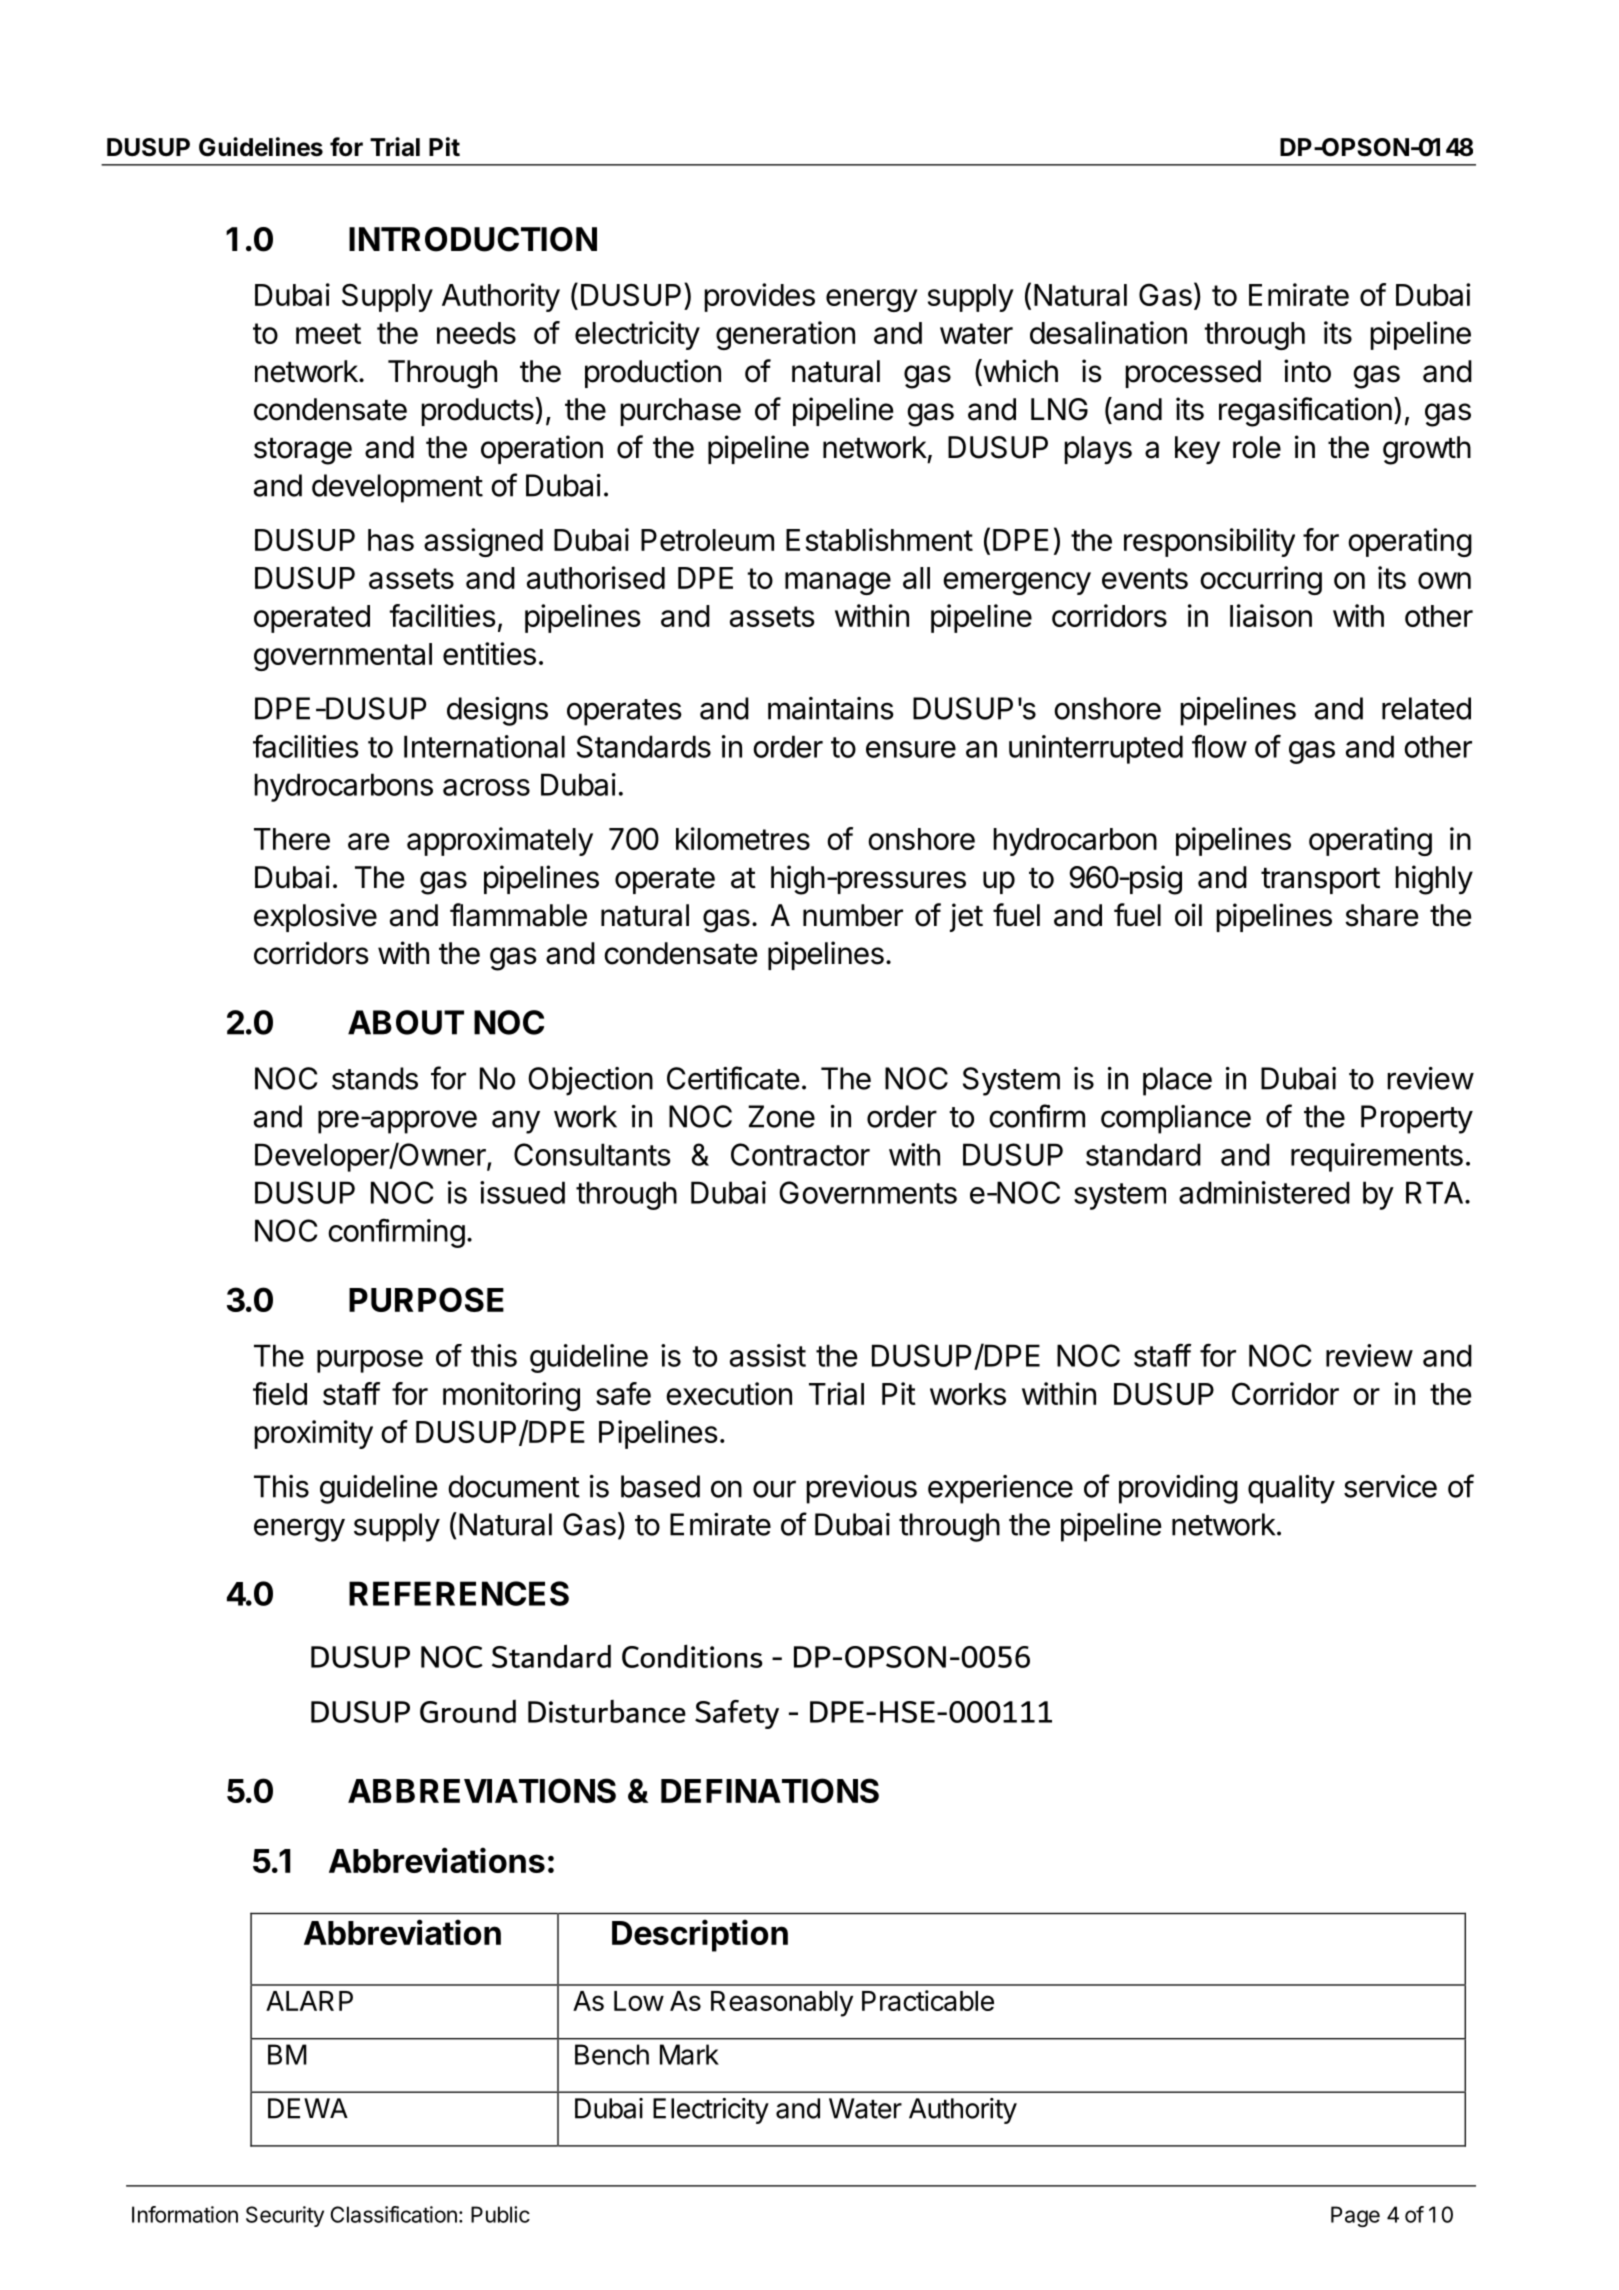 Image resolution: width=1619 pixels, height=2290 pixels. I want to click on Security, so click(285, 2216).
